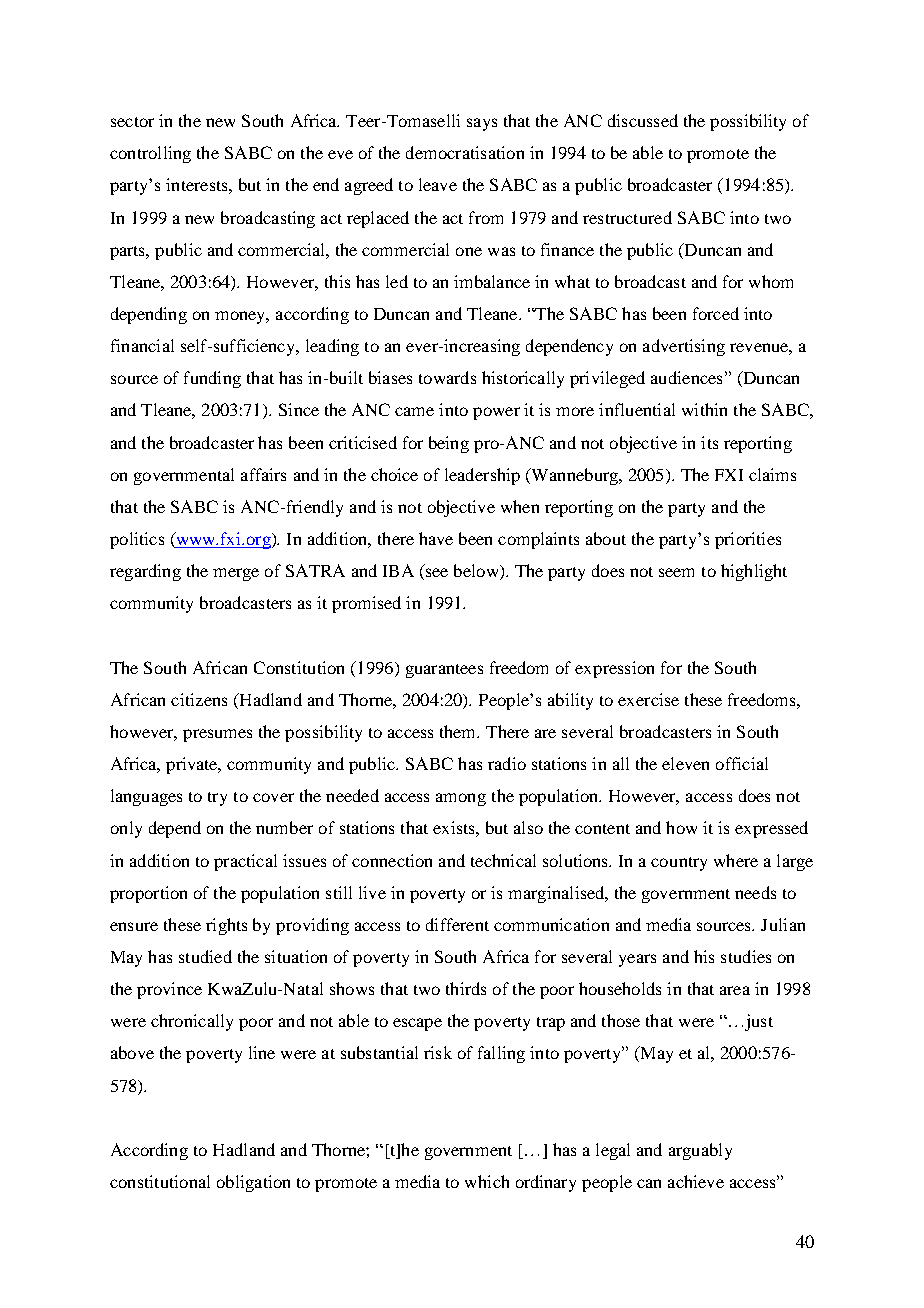 The width and height of the image is (924, 1308). Describe the element at coordinates (487, 1181) in the image. I see `which` at that location.
